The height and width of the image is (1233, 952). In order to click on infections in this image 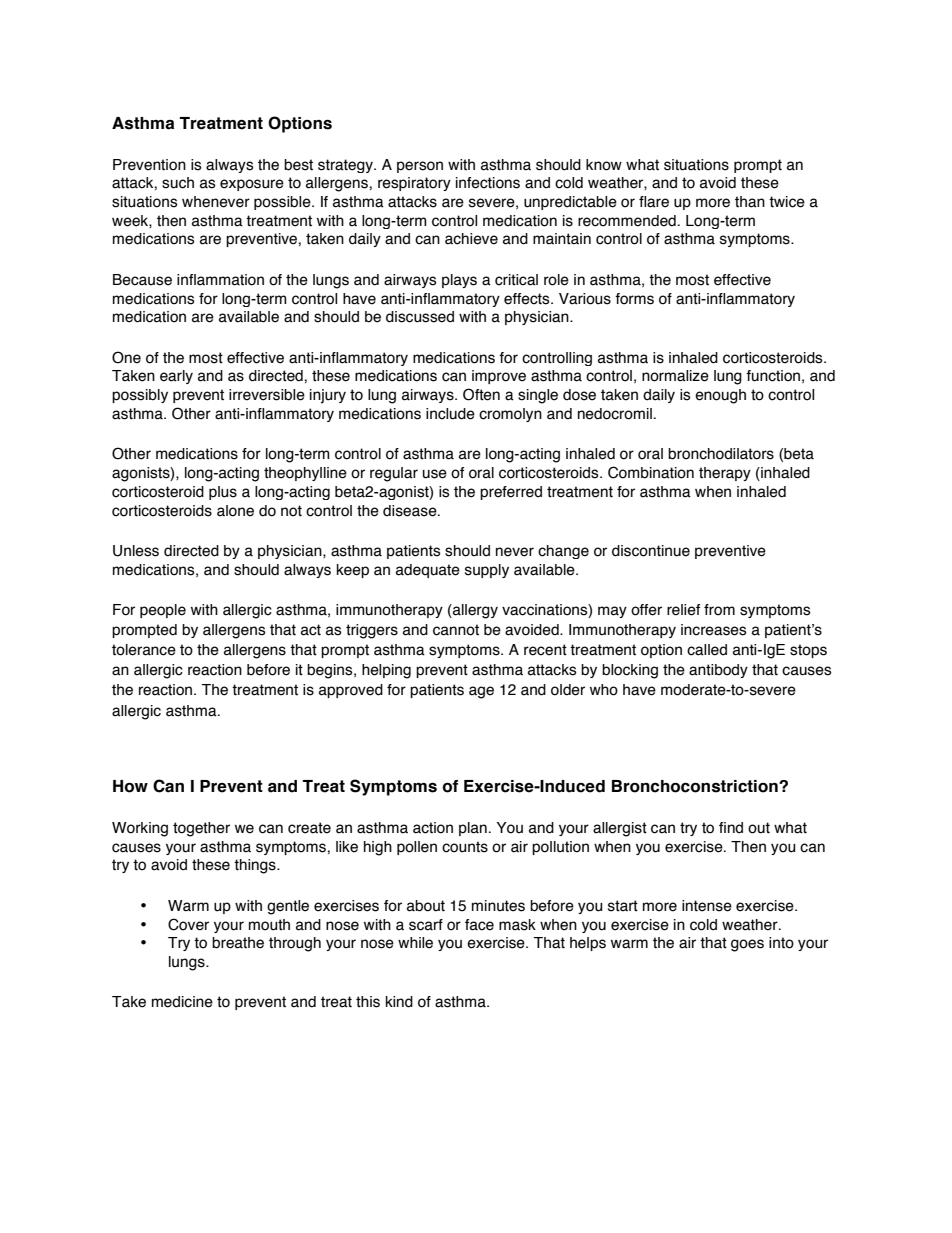, I will do `click(488, 183)`.
